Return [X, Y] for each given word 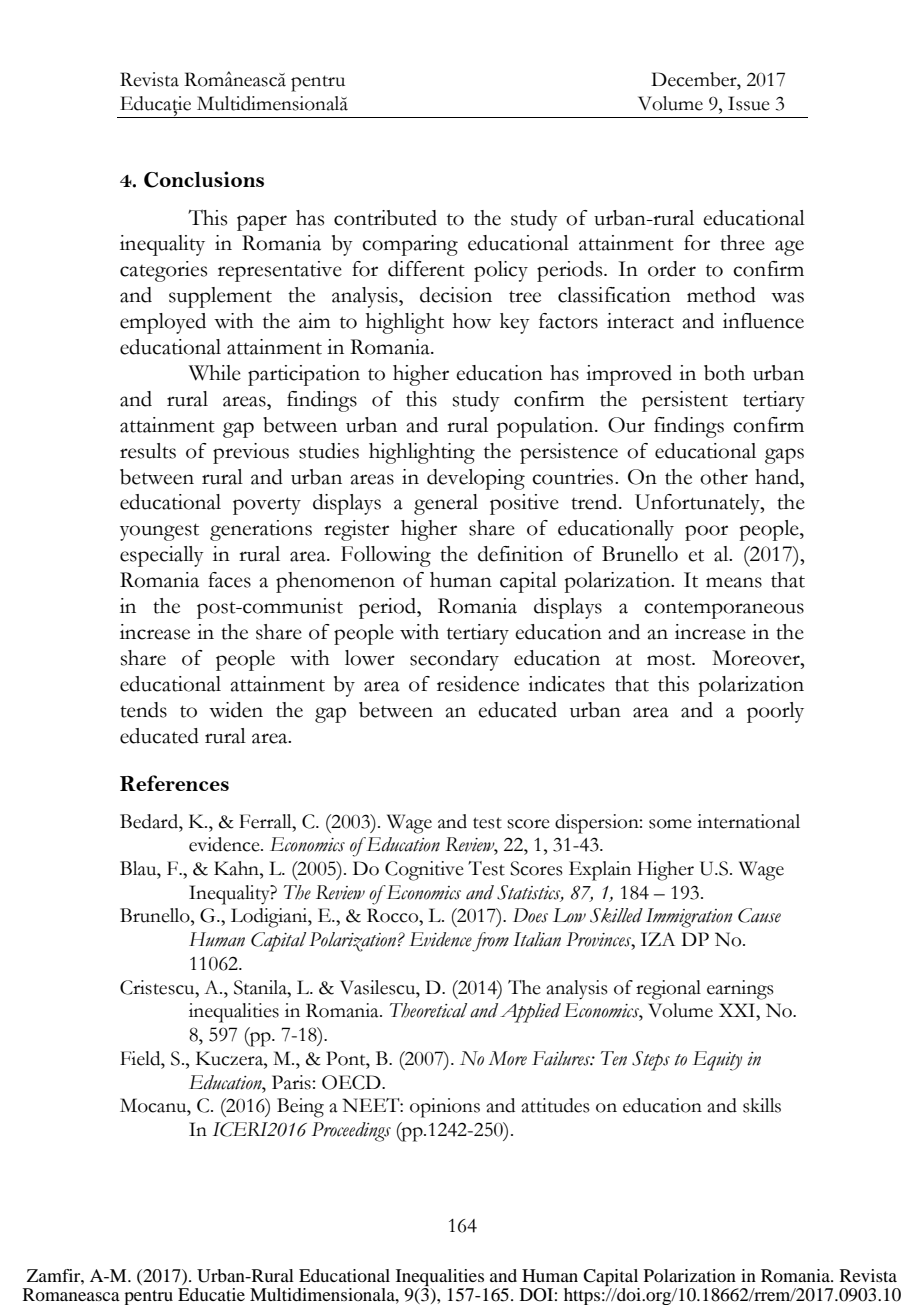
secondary [454, 660]
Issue [749, 103]
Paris [292, 1082]
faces [229, 580]
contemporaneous [724, 610]
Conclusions [204, 179]
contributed [385, 218]
